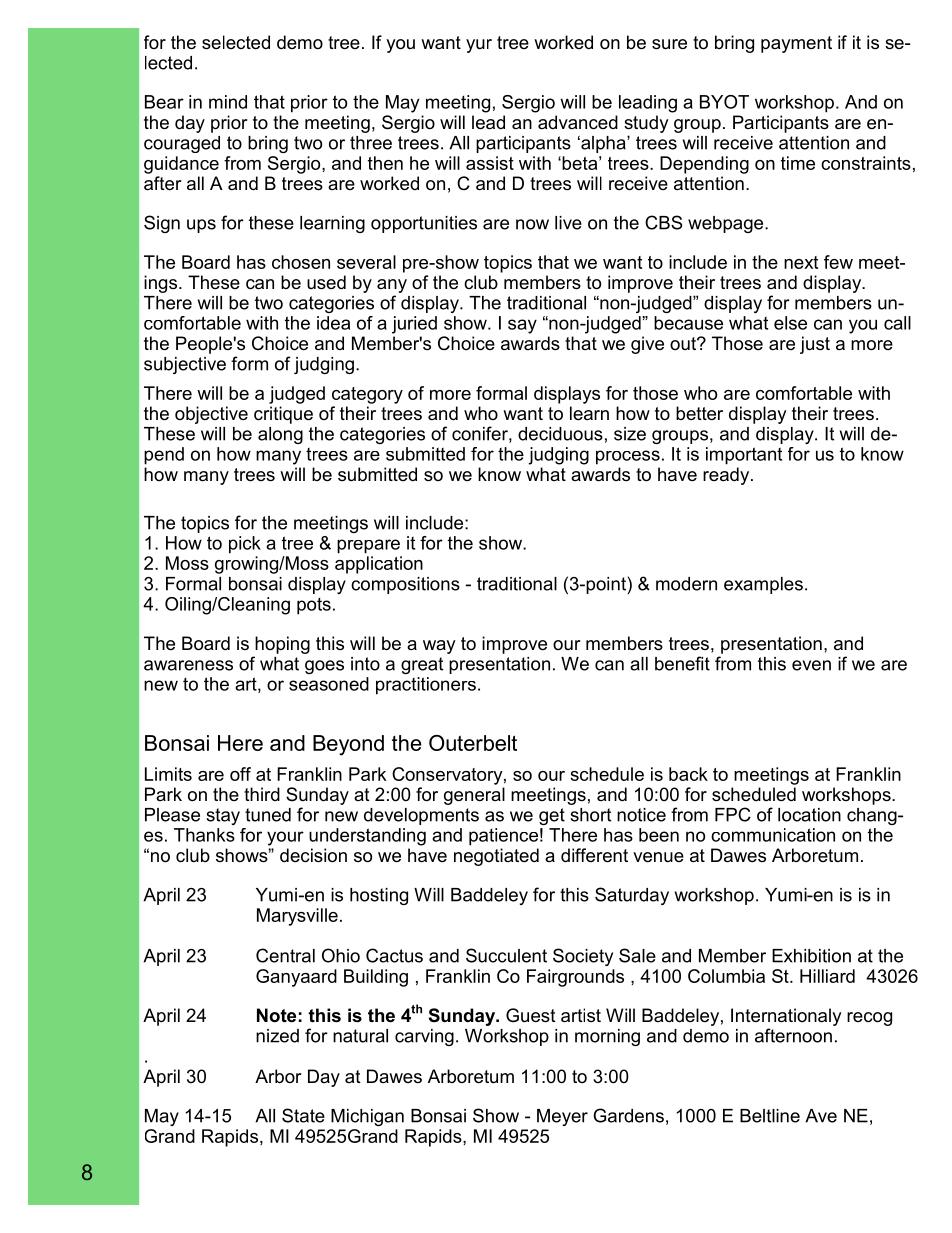  What do you see at coordinates (827, 976) in the page?
I see `Hilliard` at bounding box center [827, 976].
